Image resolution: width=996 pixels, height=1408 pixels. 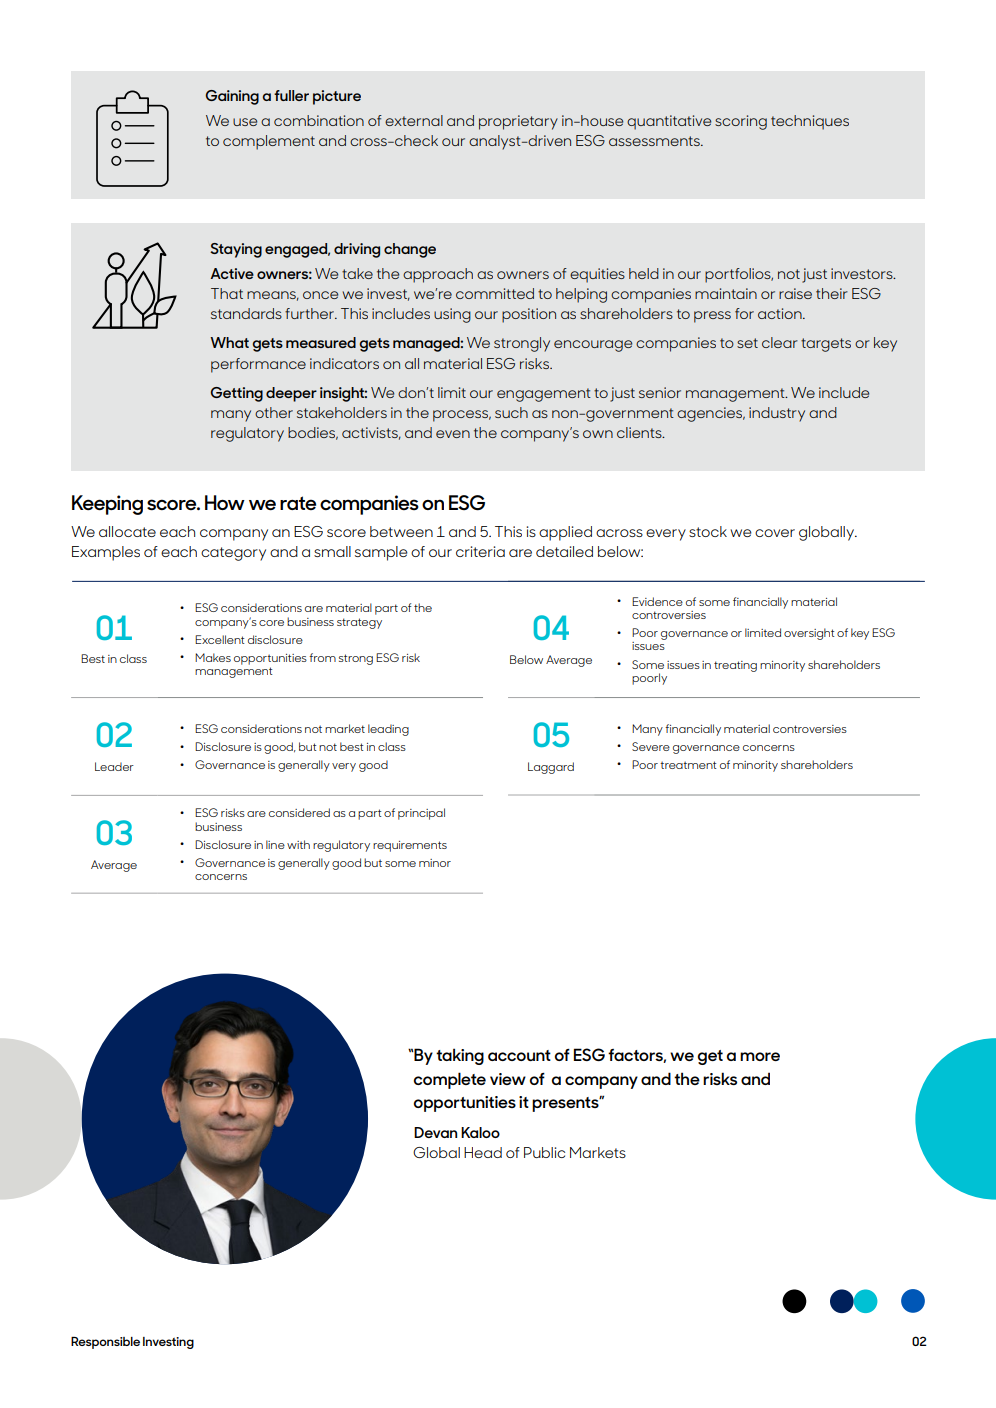 I want to click on Head, so click(x=483, y=1152).
